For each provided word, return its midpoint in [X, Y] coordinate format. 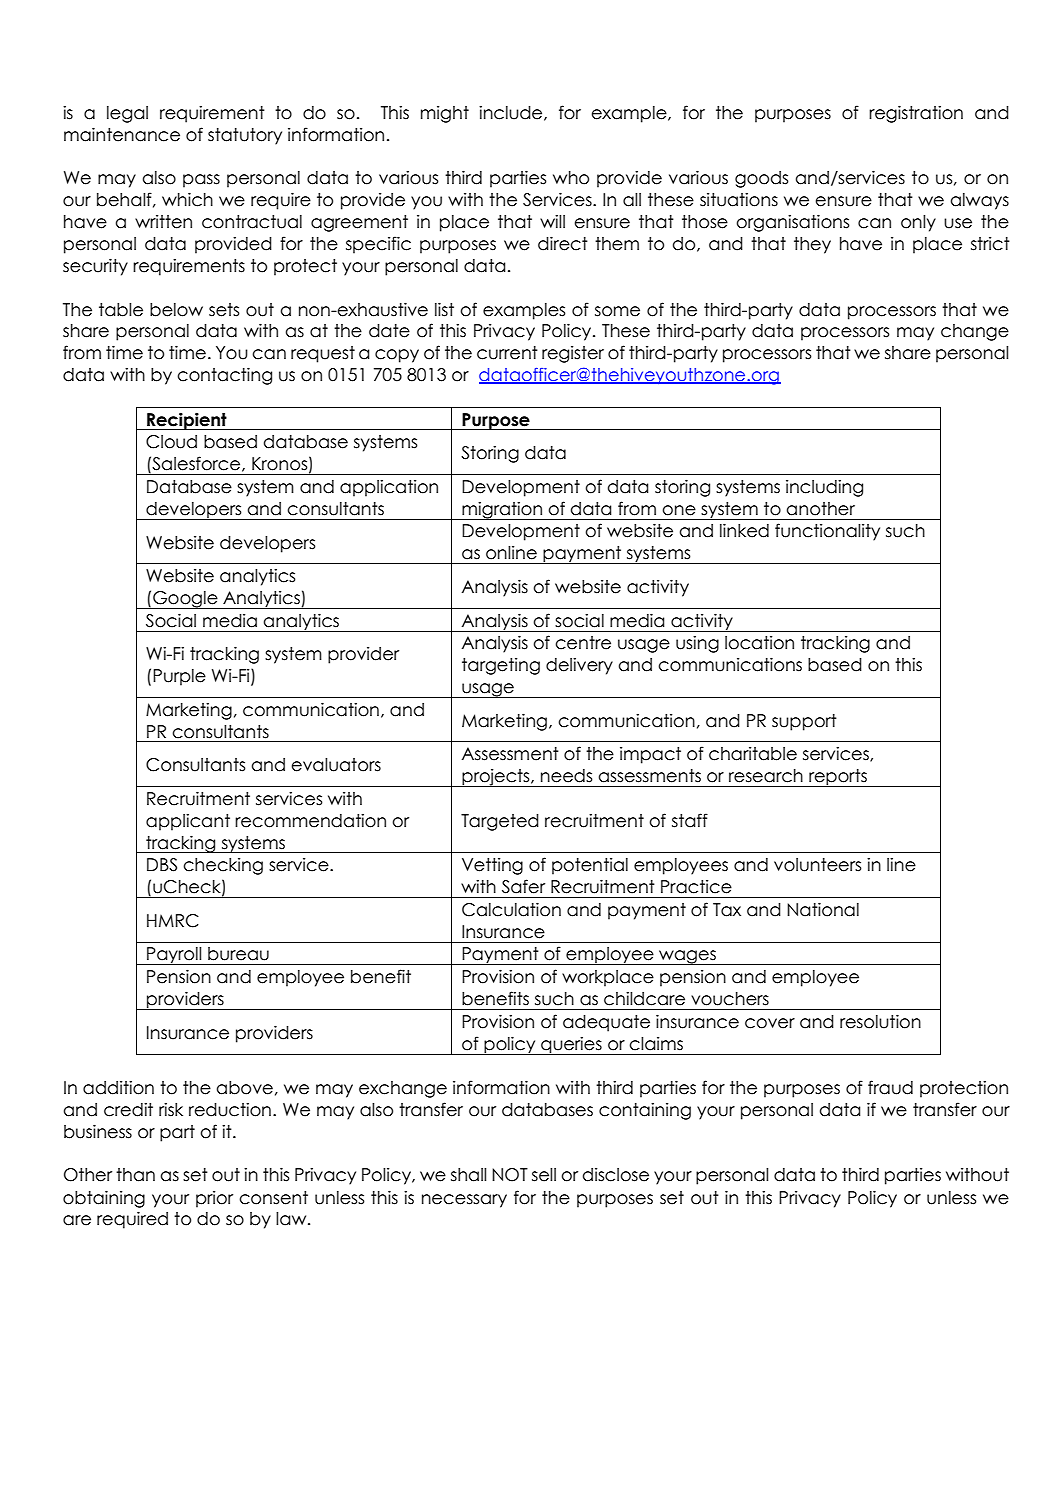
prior [214, 1199]
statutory [245, 136]
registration [916, 114]
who [571, 178]
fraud [890, 1087]
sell [544, 1175]
